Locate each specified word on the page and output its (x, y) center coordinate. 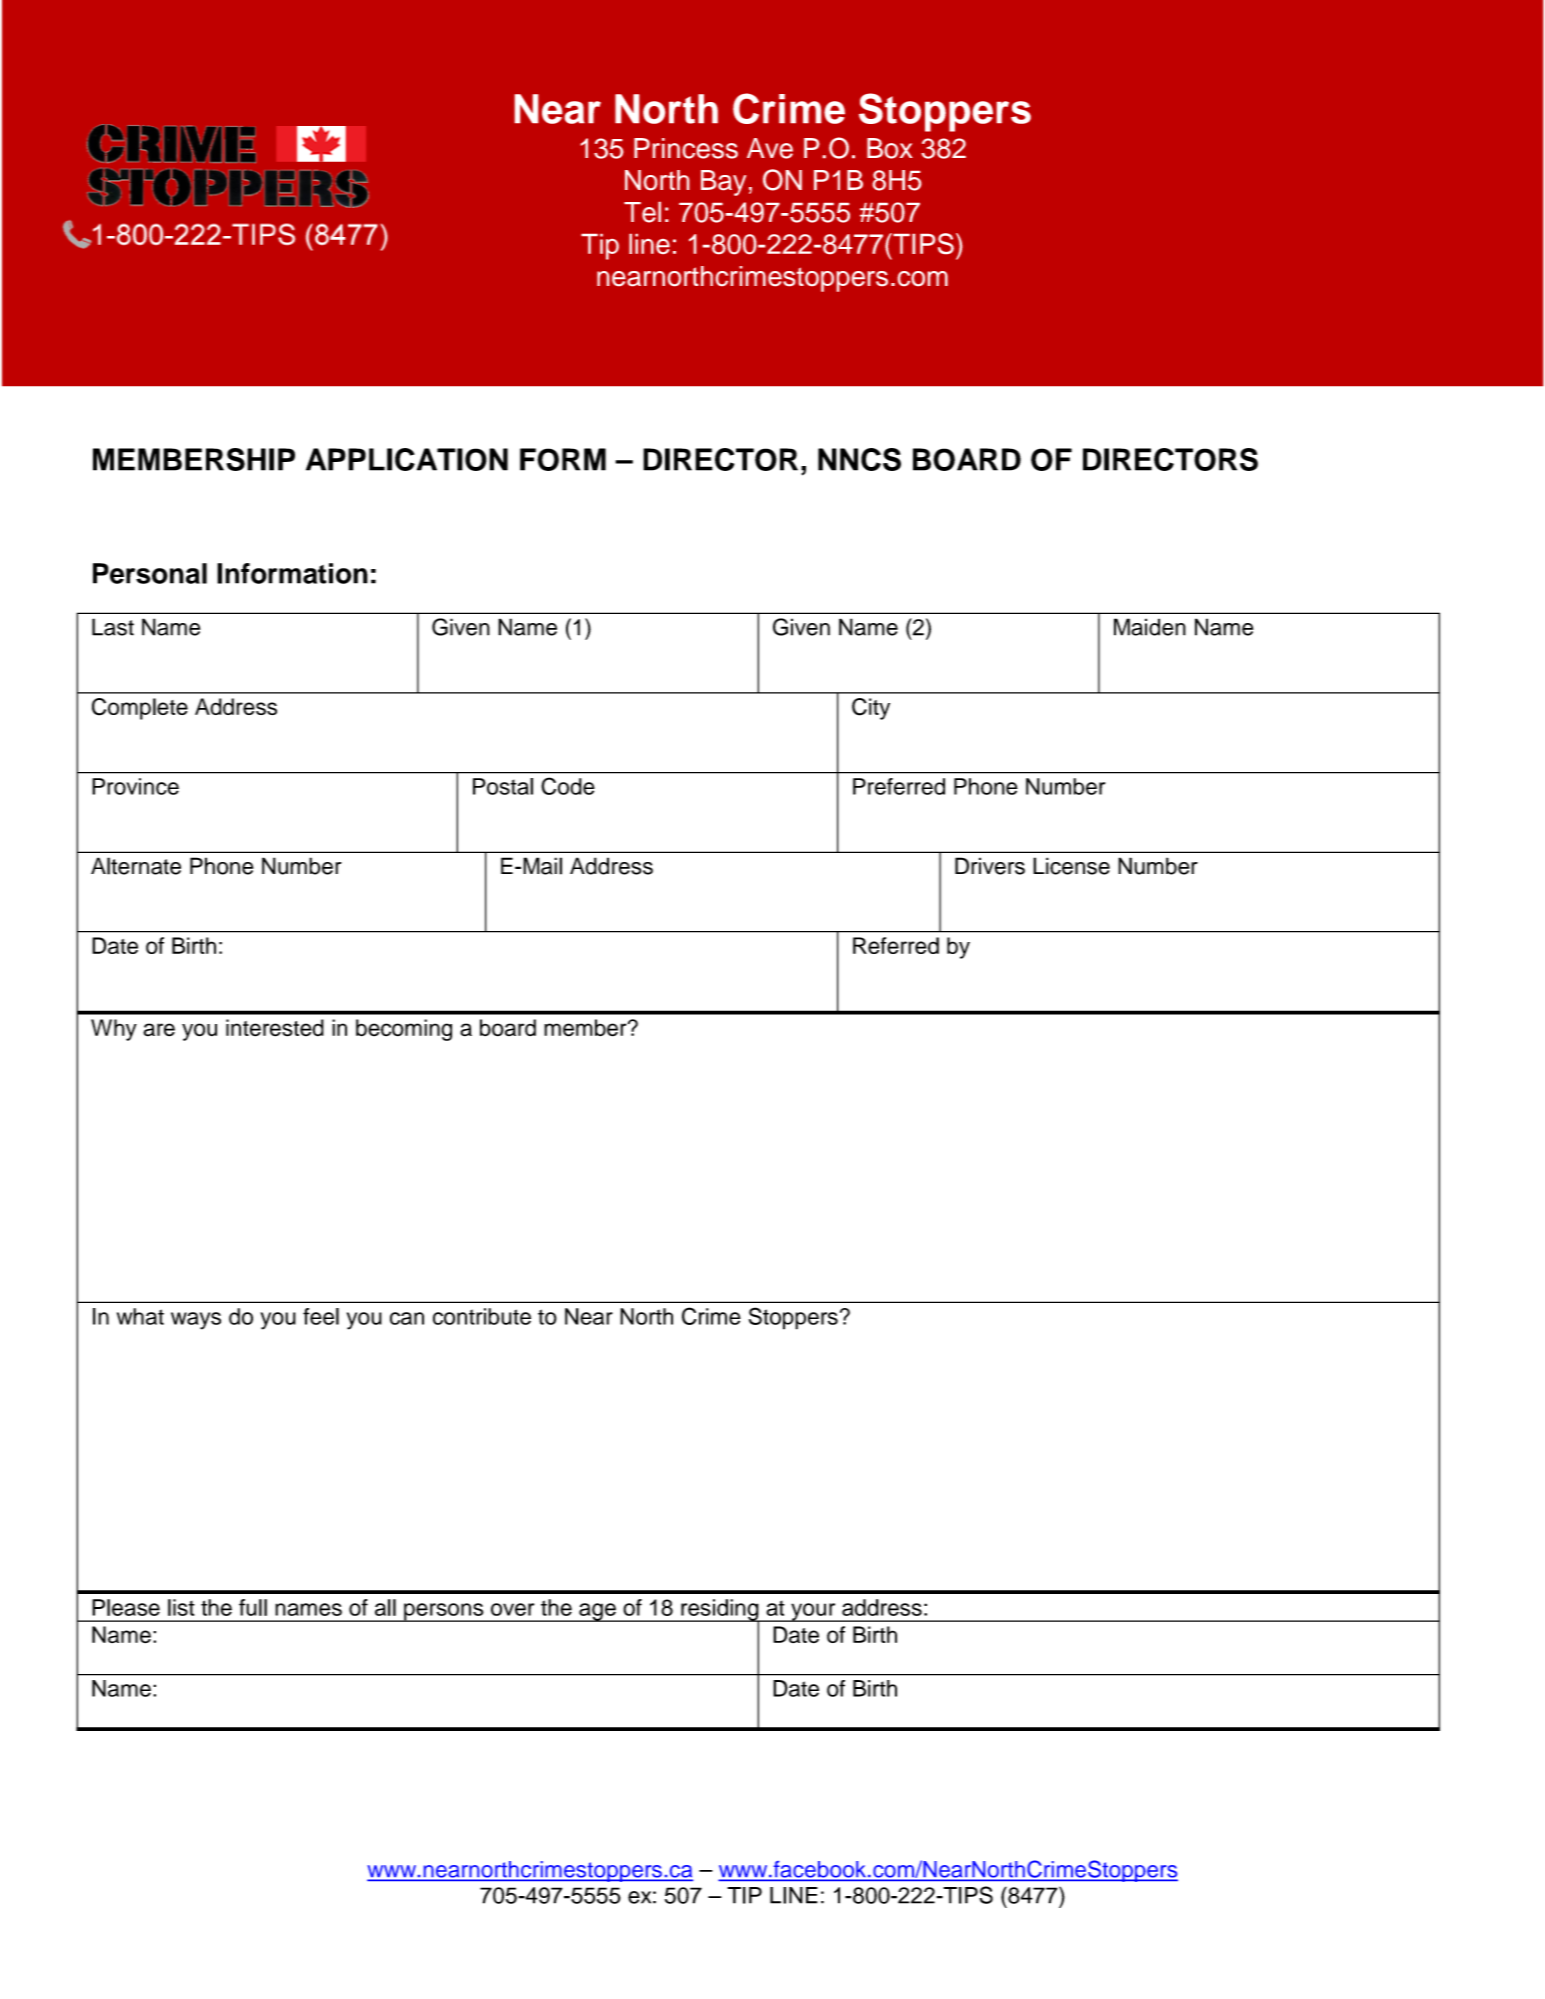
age (597, 1612)
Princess (686, 148)
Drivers (990, 866)
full (253, 1607)
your (813, 1612)
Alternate (136, 866)
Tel (642, 212)
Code (568, 786)
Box (890, 148)
